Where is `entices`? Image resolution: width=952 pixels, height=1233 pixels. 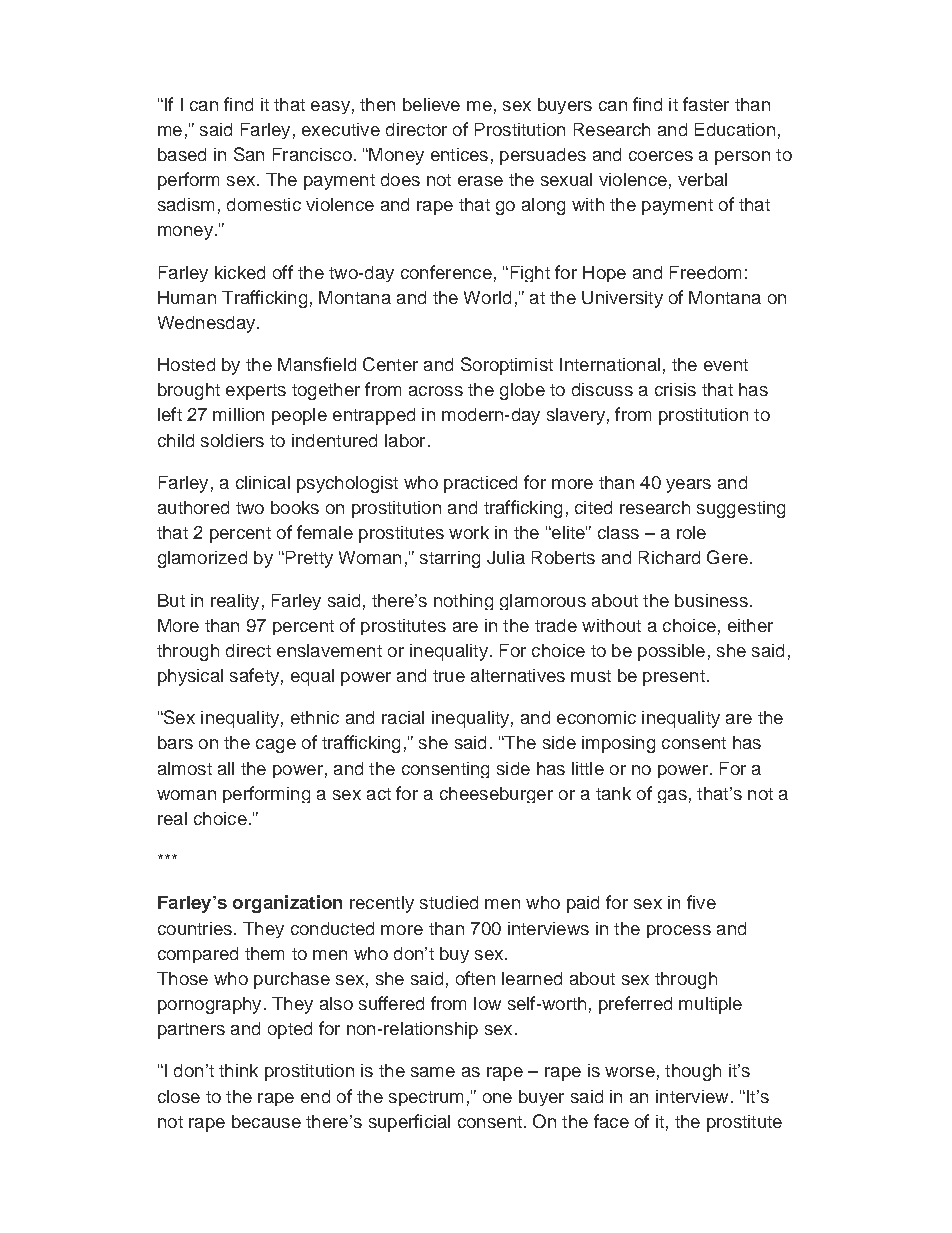
entices is located at coordinates (459, 154).
